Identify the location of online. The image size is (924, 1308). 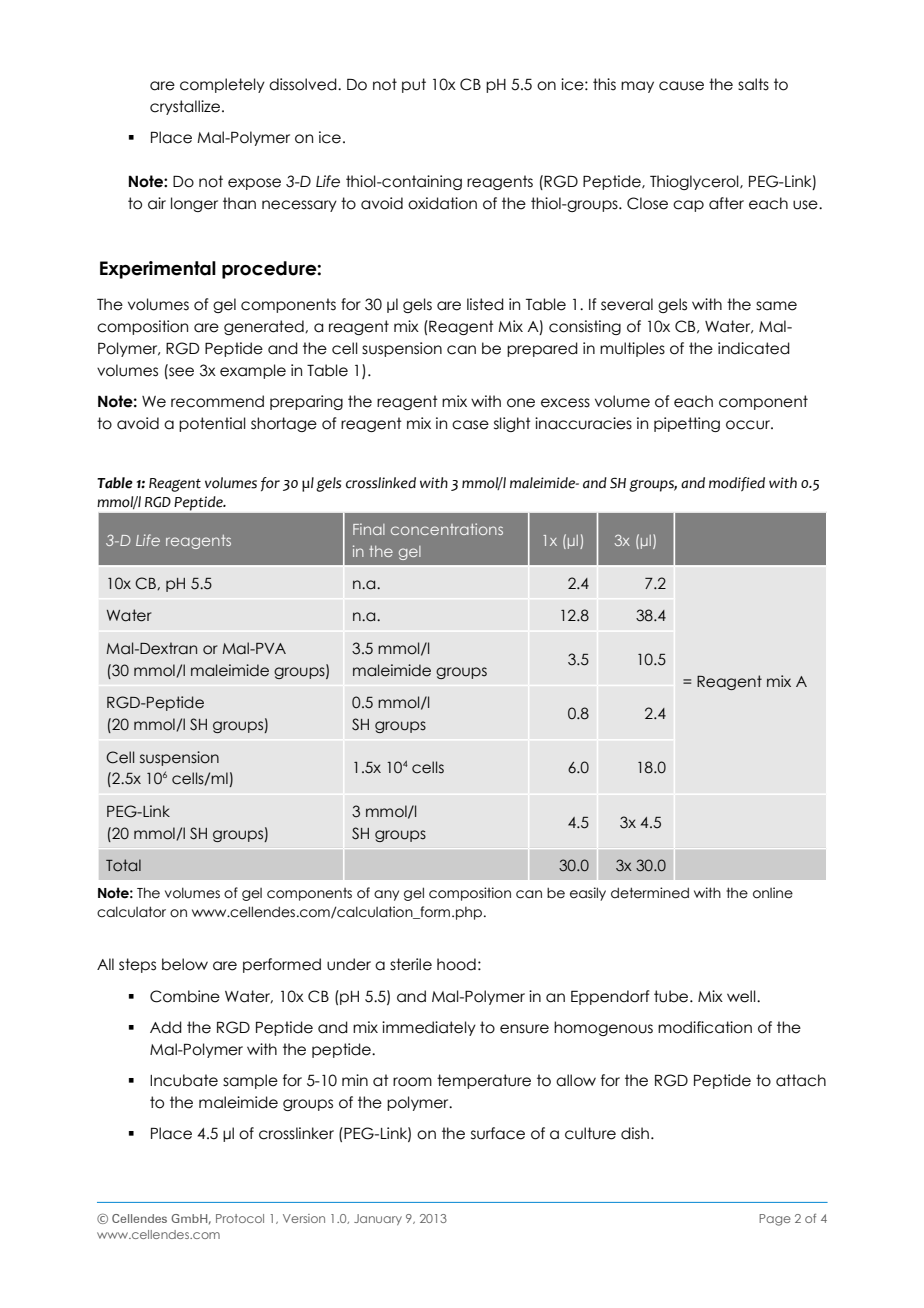
(773, 893).
